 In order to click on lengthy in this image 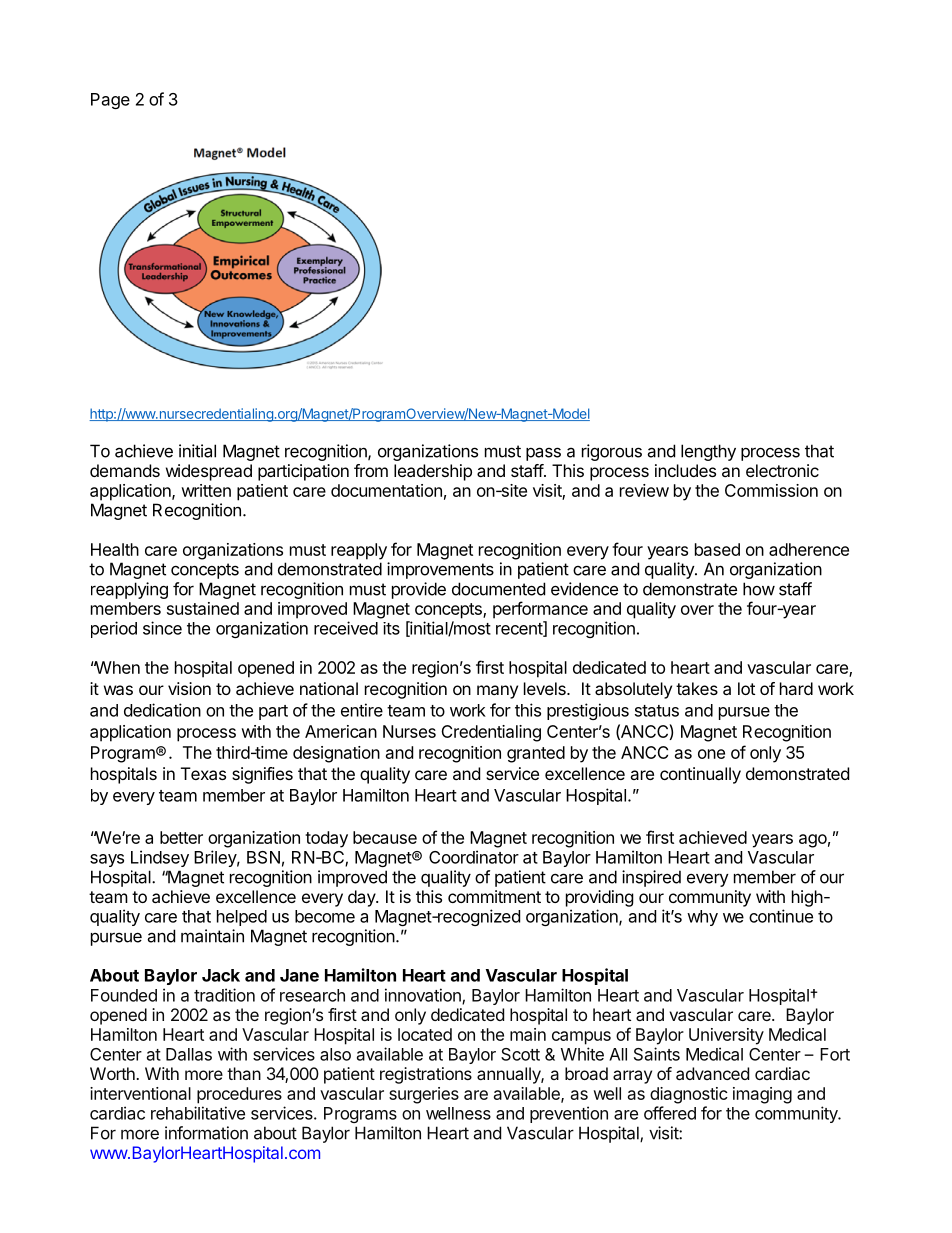, I will do `click(708, 452)`.
